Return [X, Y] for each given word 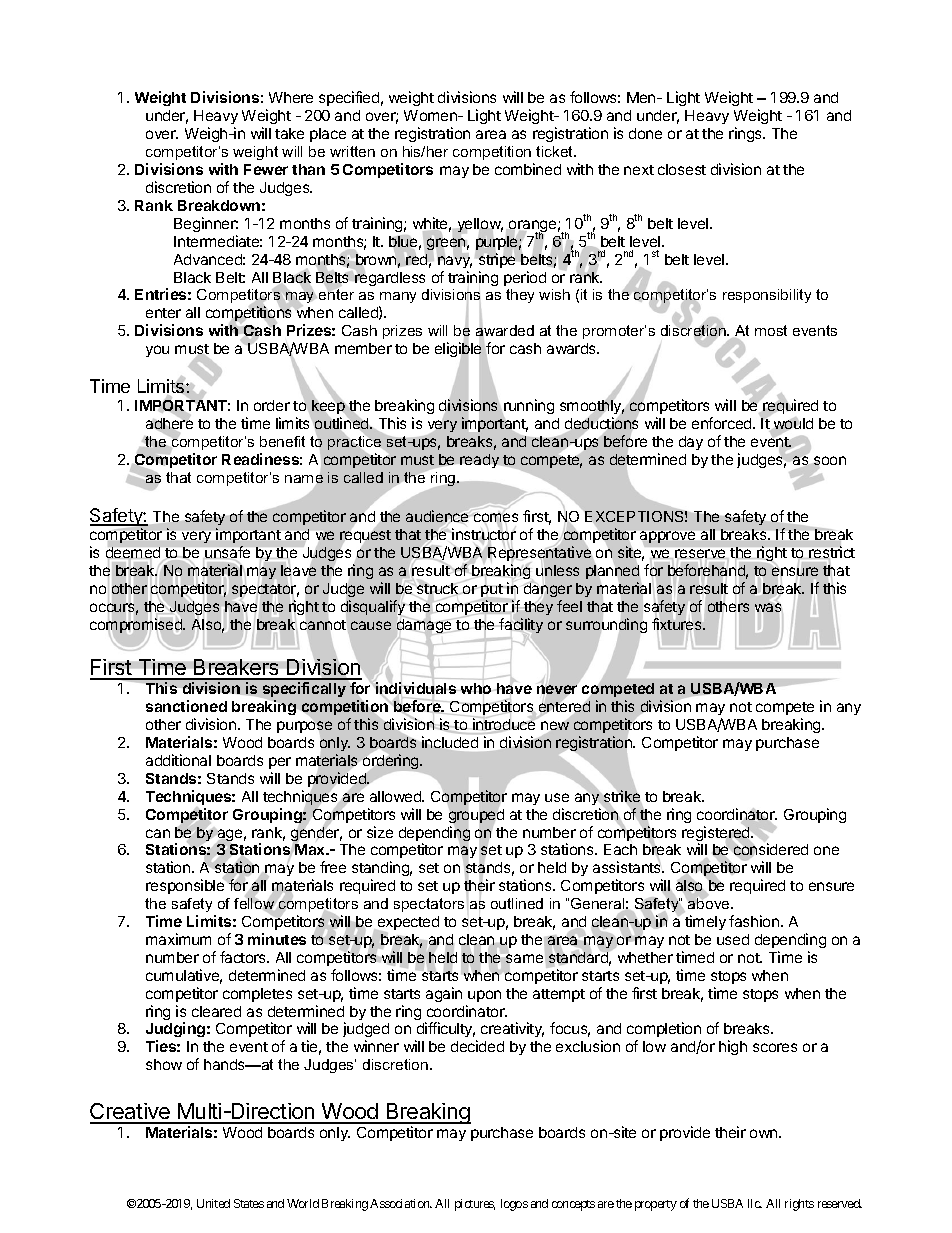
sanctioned [186, 706]
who [475, 690]
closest [682, 169]
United [213, 1203]
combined [528, 169]
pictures [475, 1205]
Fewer [266, 169]
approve [667, 537]
